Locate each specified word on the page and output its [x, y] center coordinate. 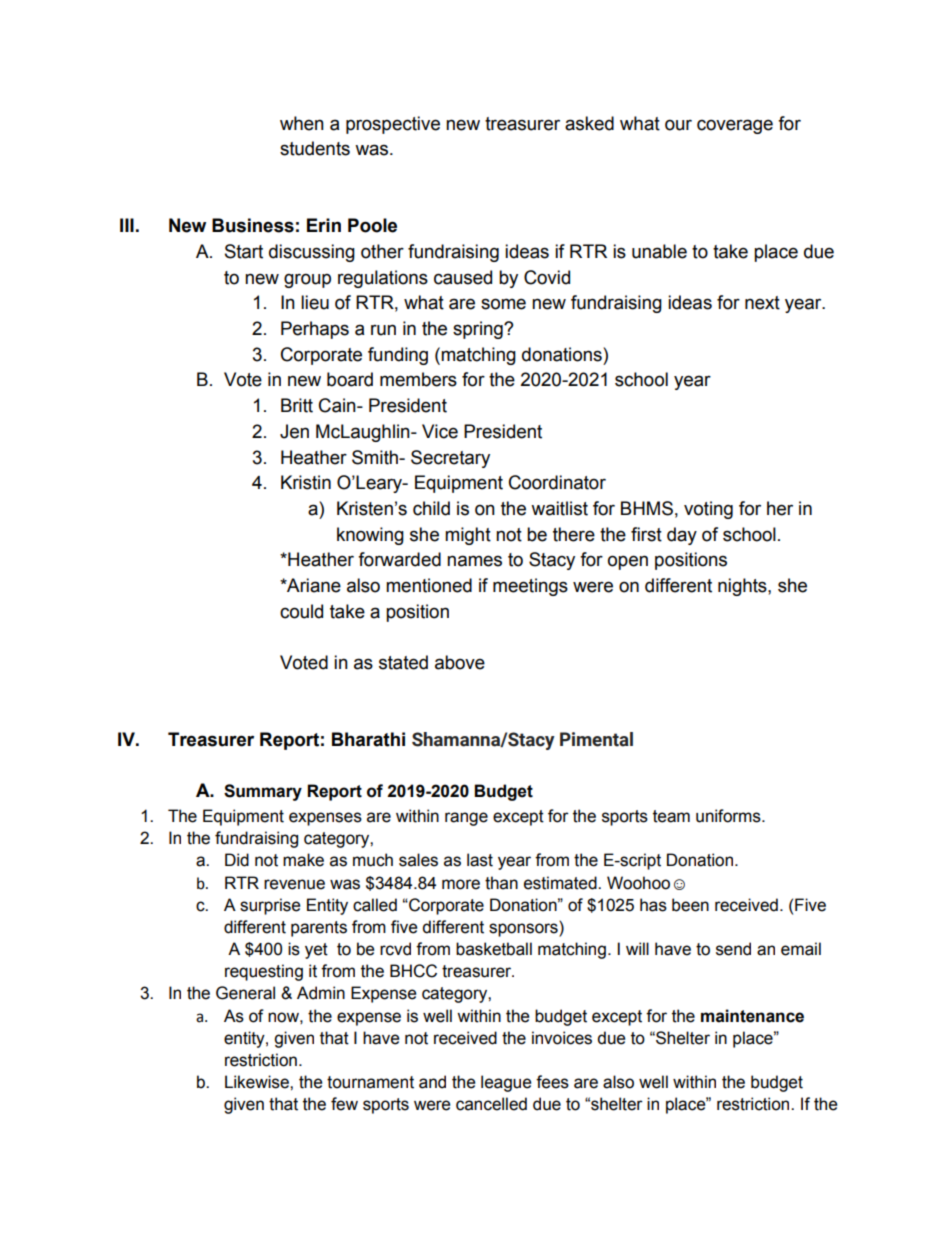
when [302, 123]
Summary [263, 792]
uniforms [729, 816]
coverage [735, 126]
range [466, 819]
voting [708, 510]
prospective [393, 125]
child [431, 508]
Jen [294, 431]
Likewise [258, 1082]
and [432, 1082]
